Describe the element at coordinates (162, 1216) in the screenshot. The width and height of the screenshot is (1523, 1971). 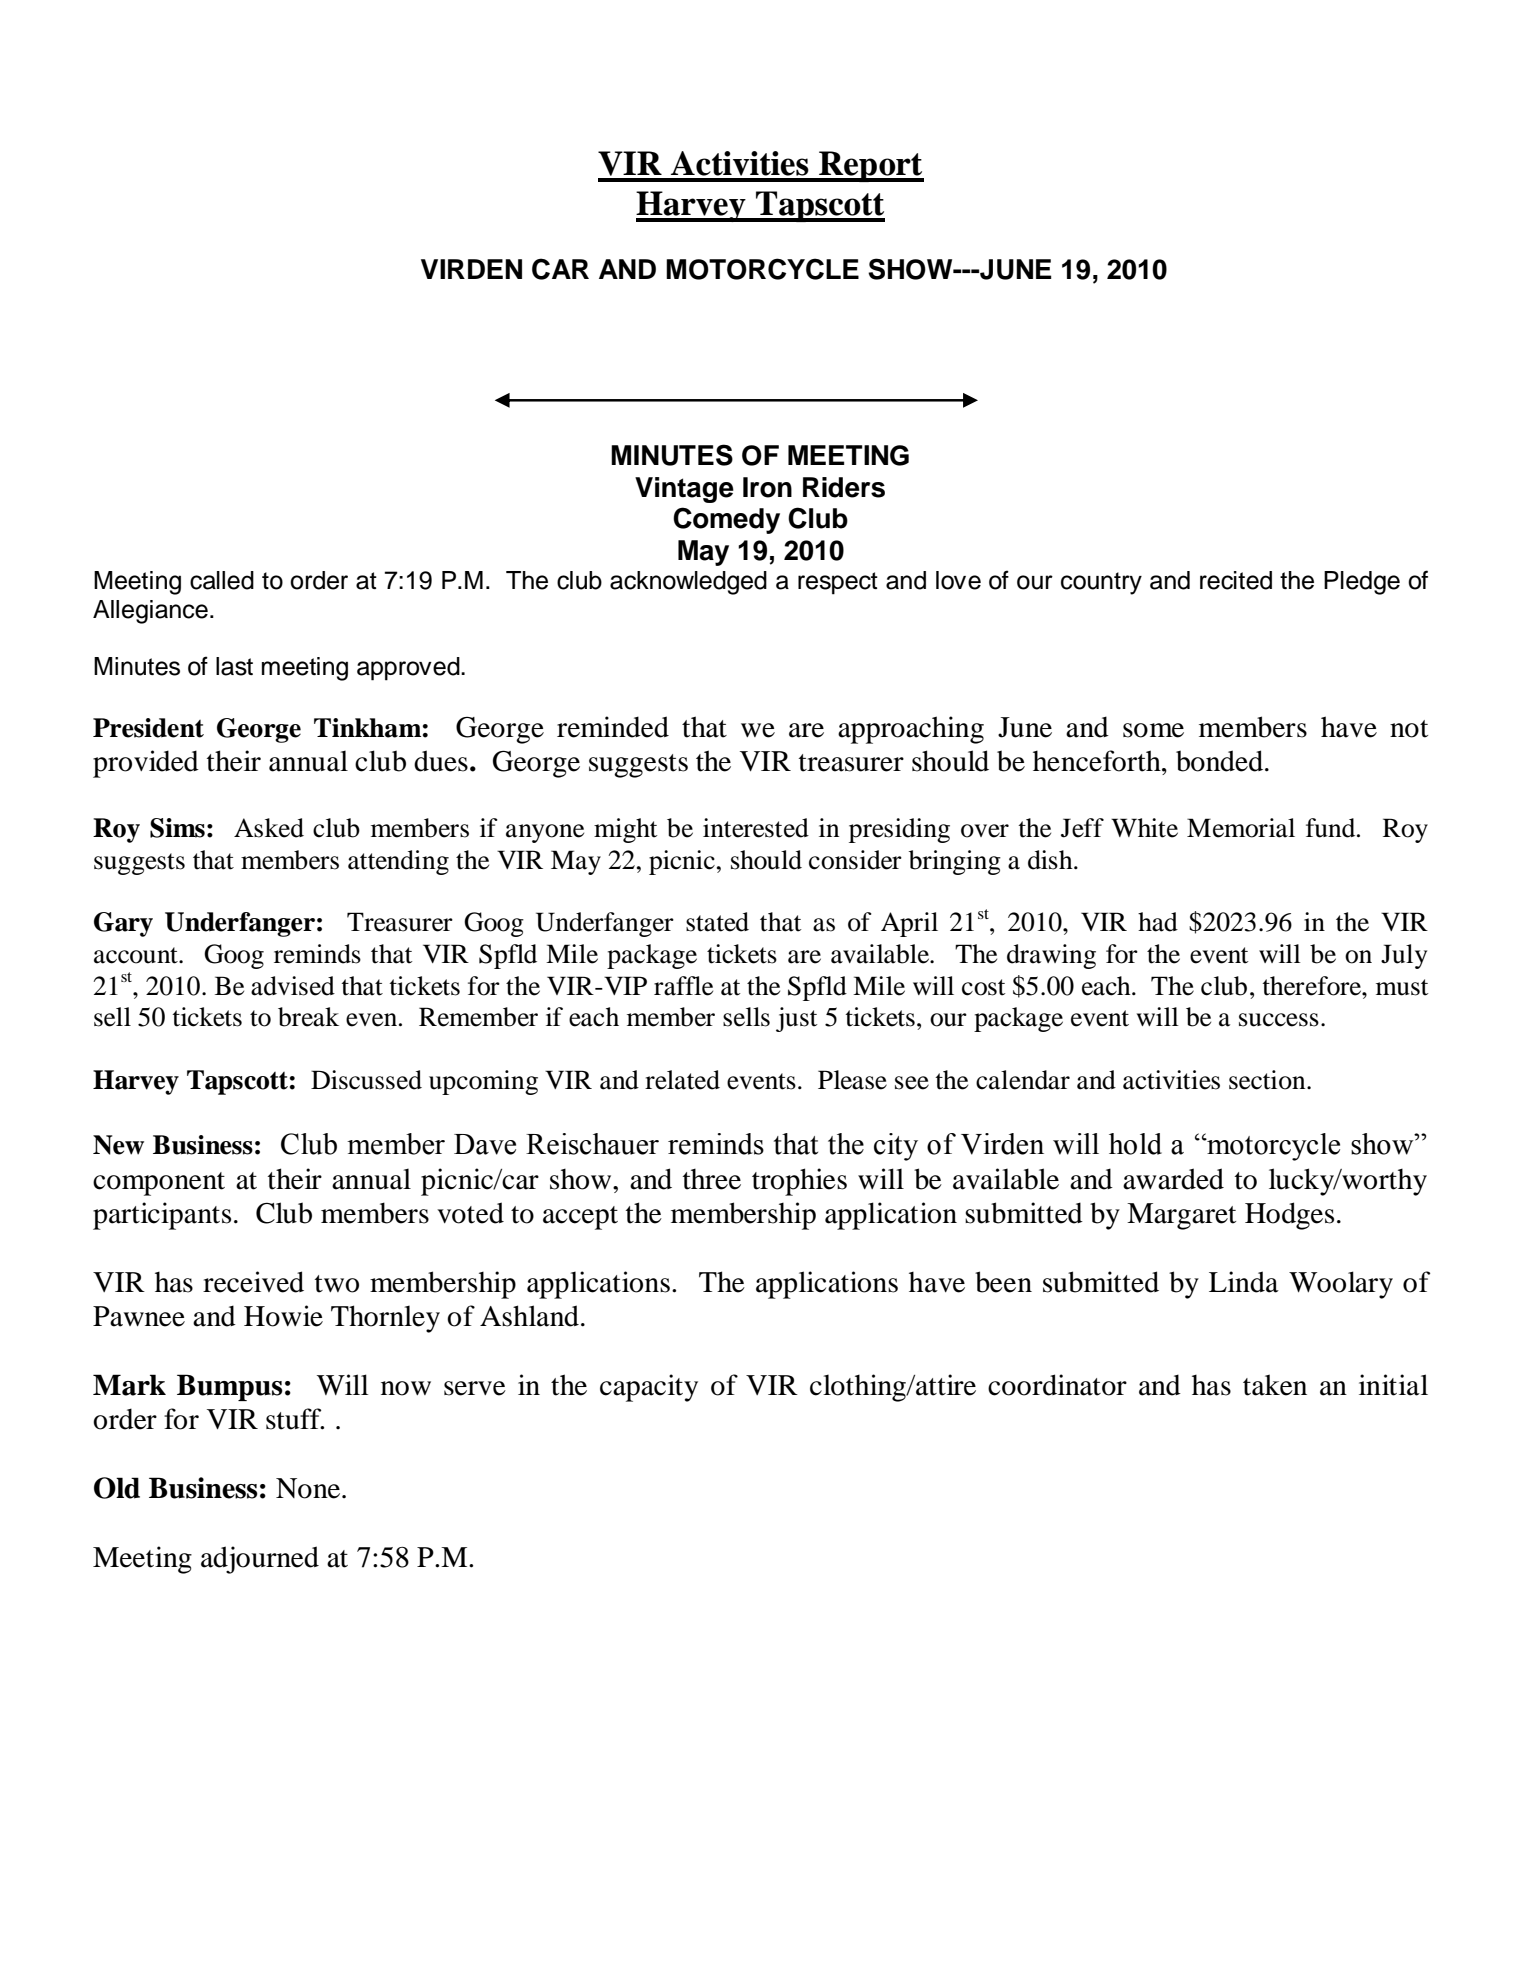
I see `participants` at that location.
